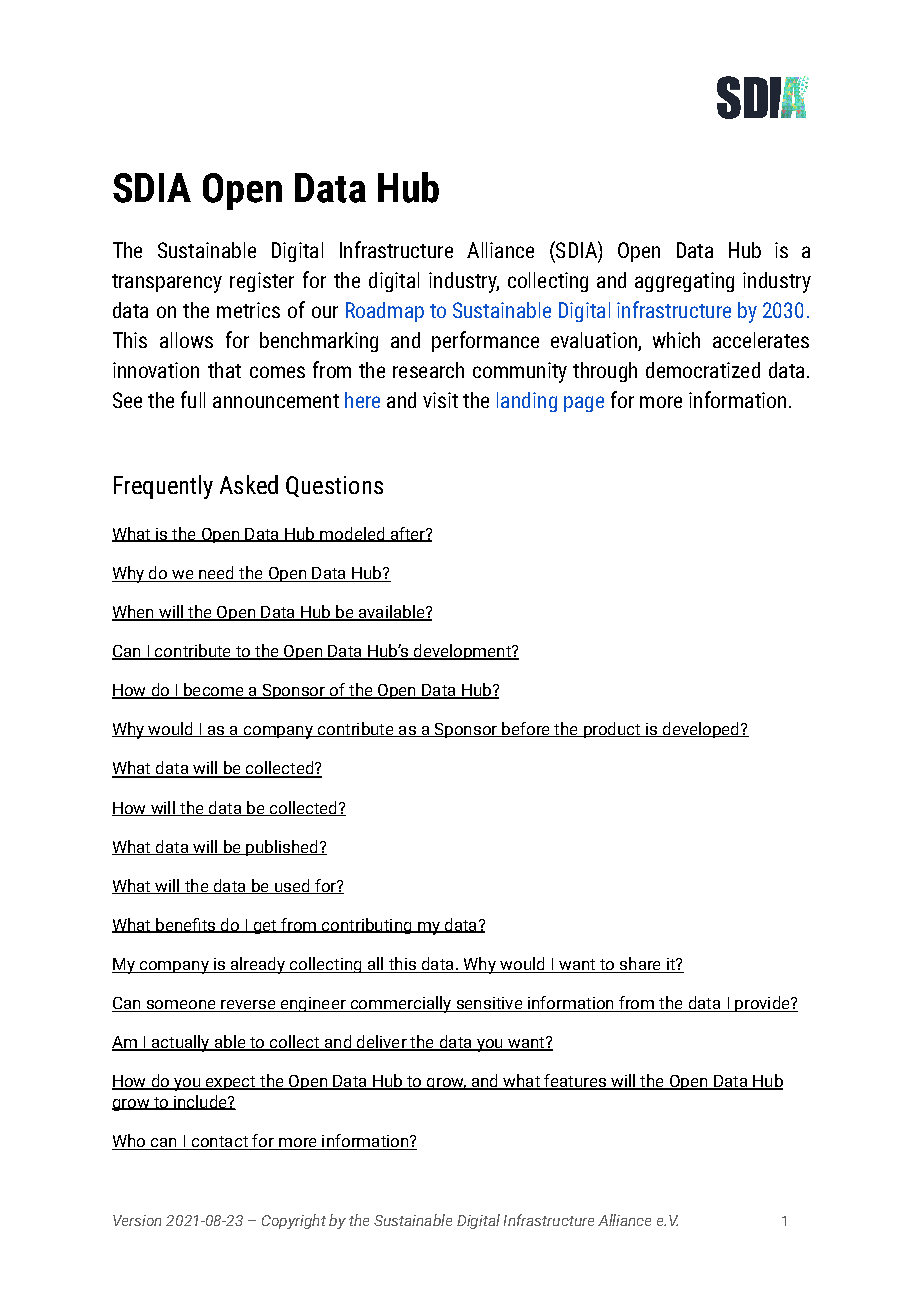  Describe the element at coordinates (575, 1082) in the screenshot. I see `features` at that location.
